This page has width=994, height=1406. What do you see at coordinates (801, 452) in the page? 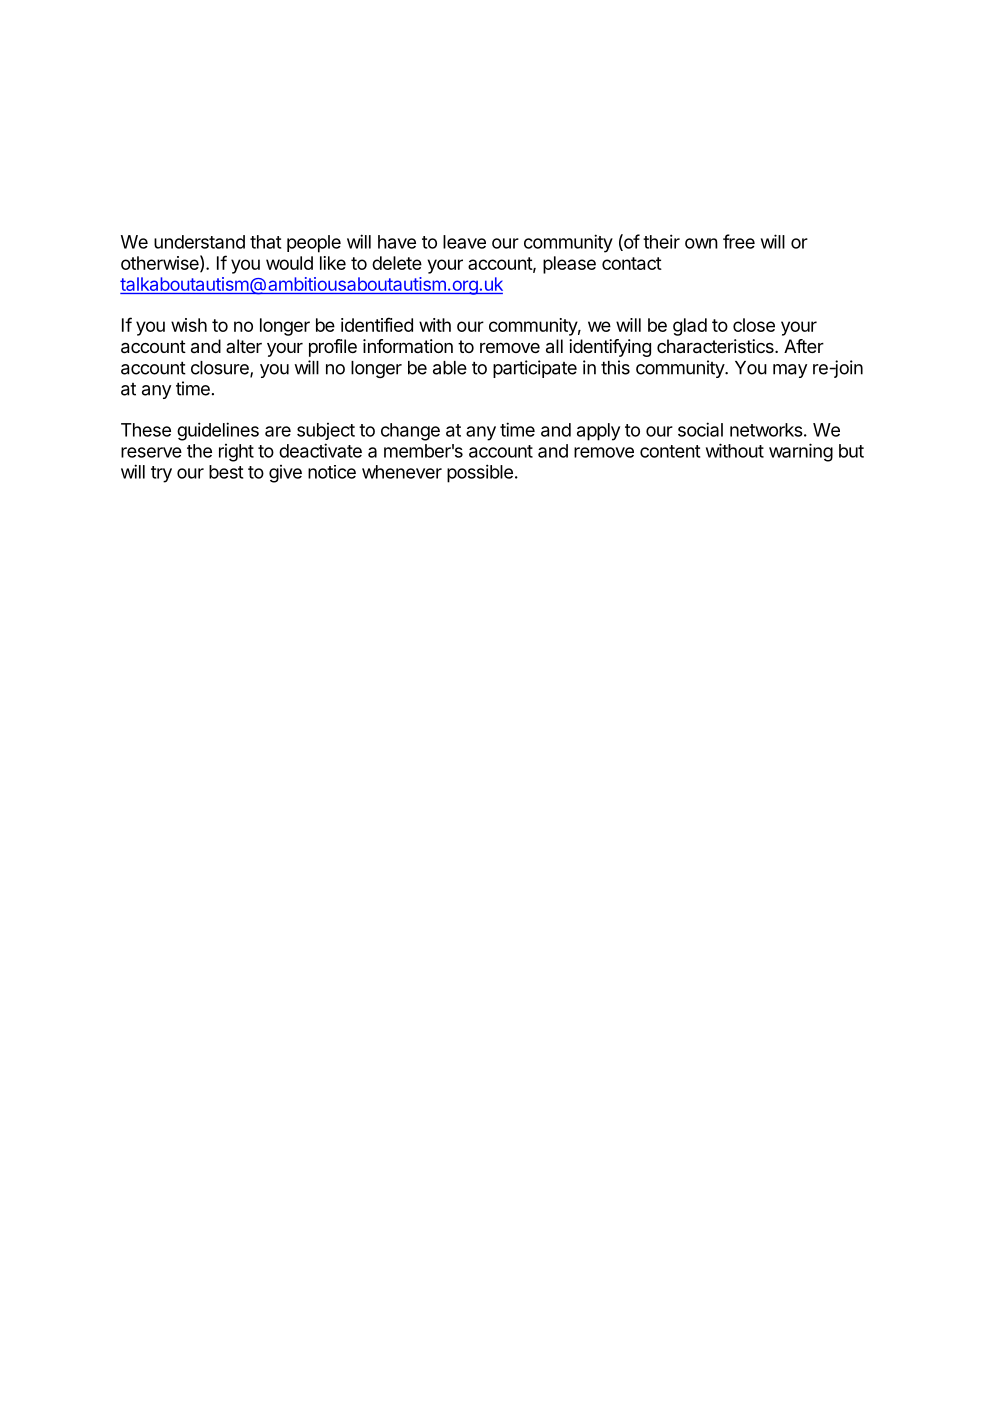
I see `warning` at bounding box center [801, 452].
